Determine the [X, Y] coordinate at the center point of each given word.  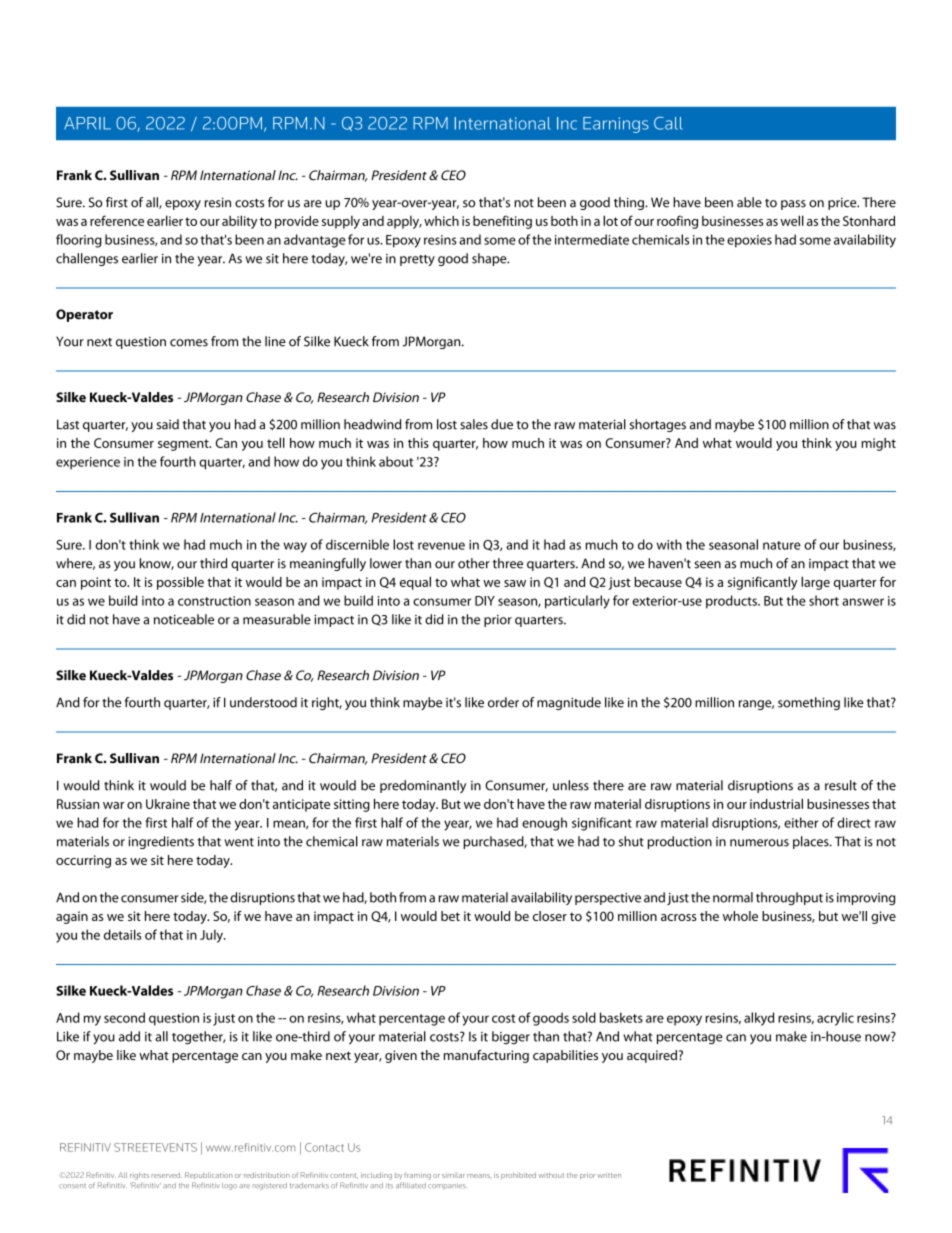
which [441, 221]
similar [453, 1175]
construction [214, 601]
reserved [166, 1175]
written [609, 1175]
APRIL [87, 123]
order [503, 702]
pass [793, 205]
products [732, 602]
